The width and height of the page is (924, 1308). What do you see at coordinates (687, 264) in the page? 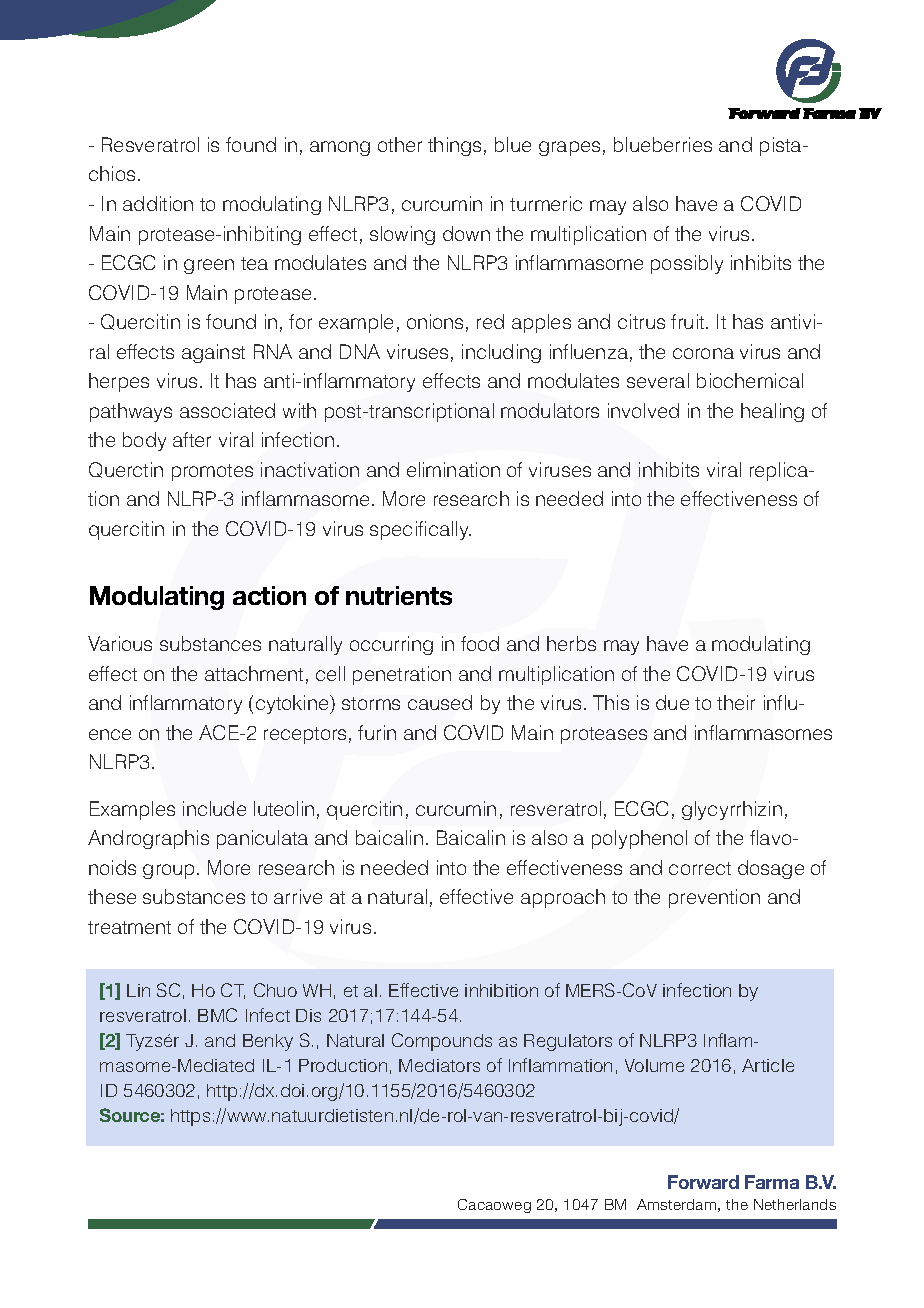
I see `possibly` at bounding box center [687, 264].
